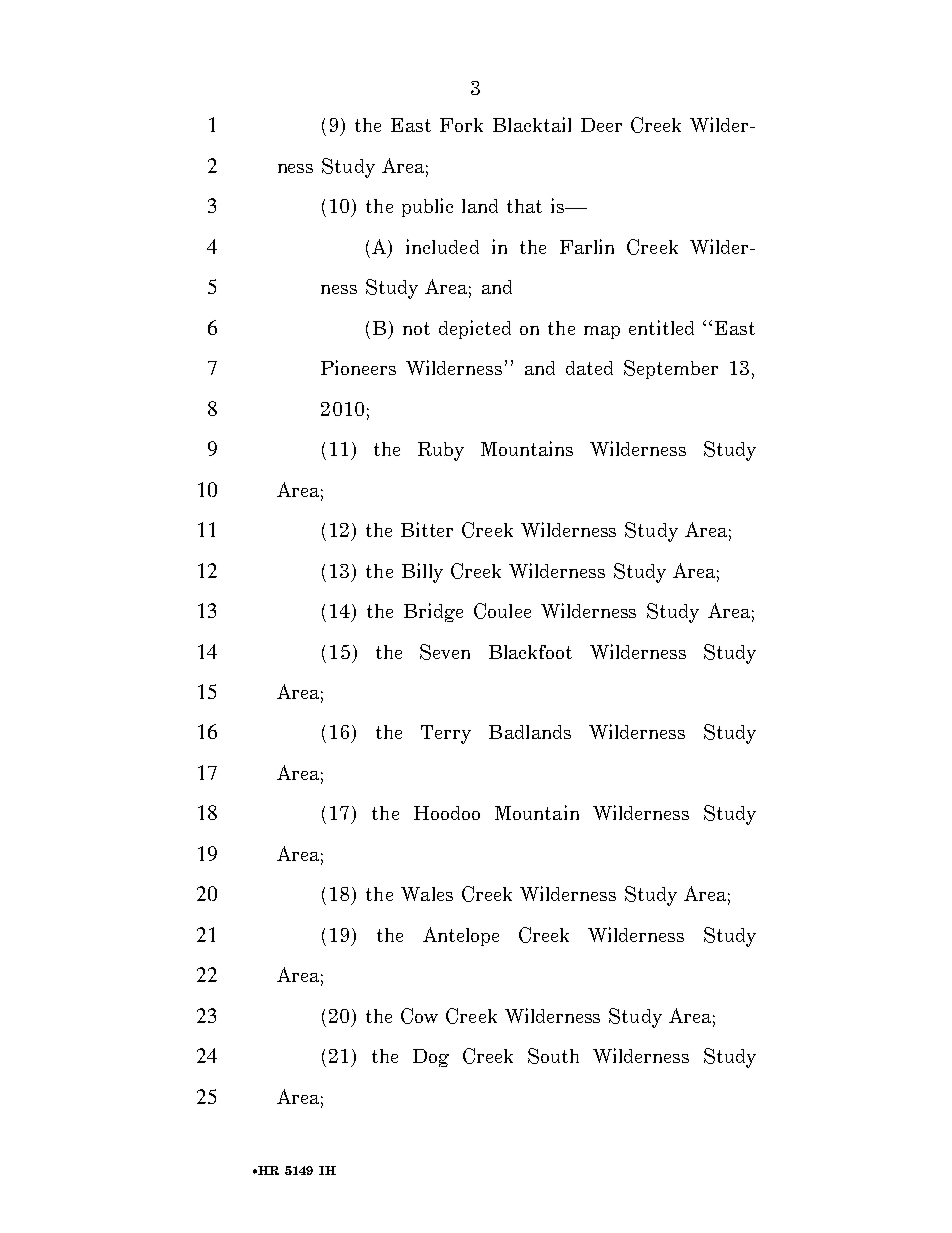 The image size is (952, 1233). I want to click on Ruby, so click(441, 451).
